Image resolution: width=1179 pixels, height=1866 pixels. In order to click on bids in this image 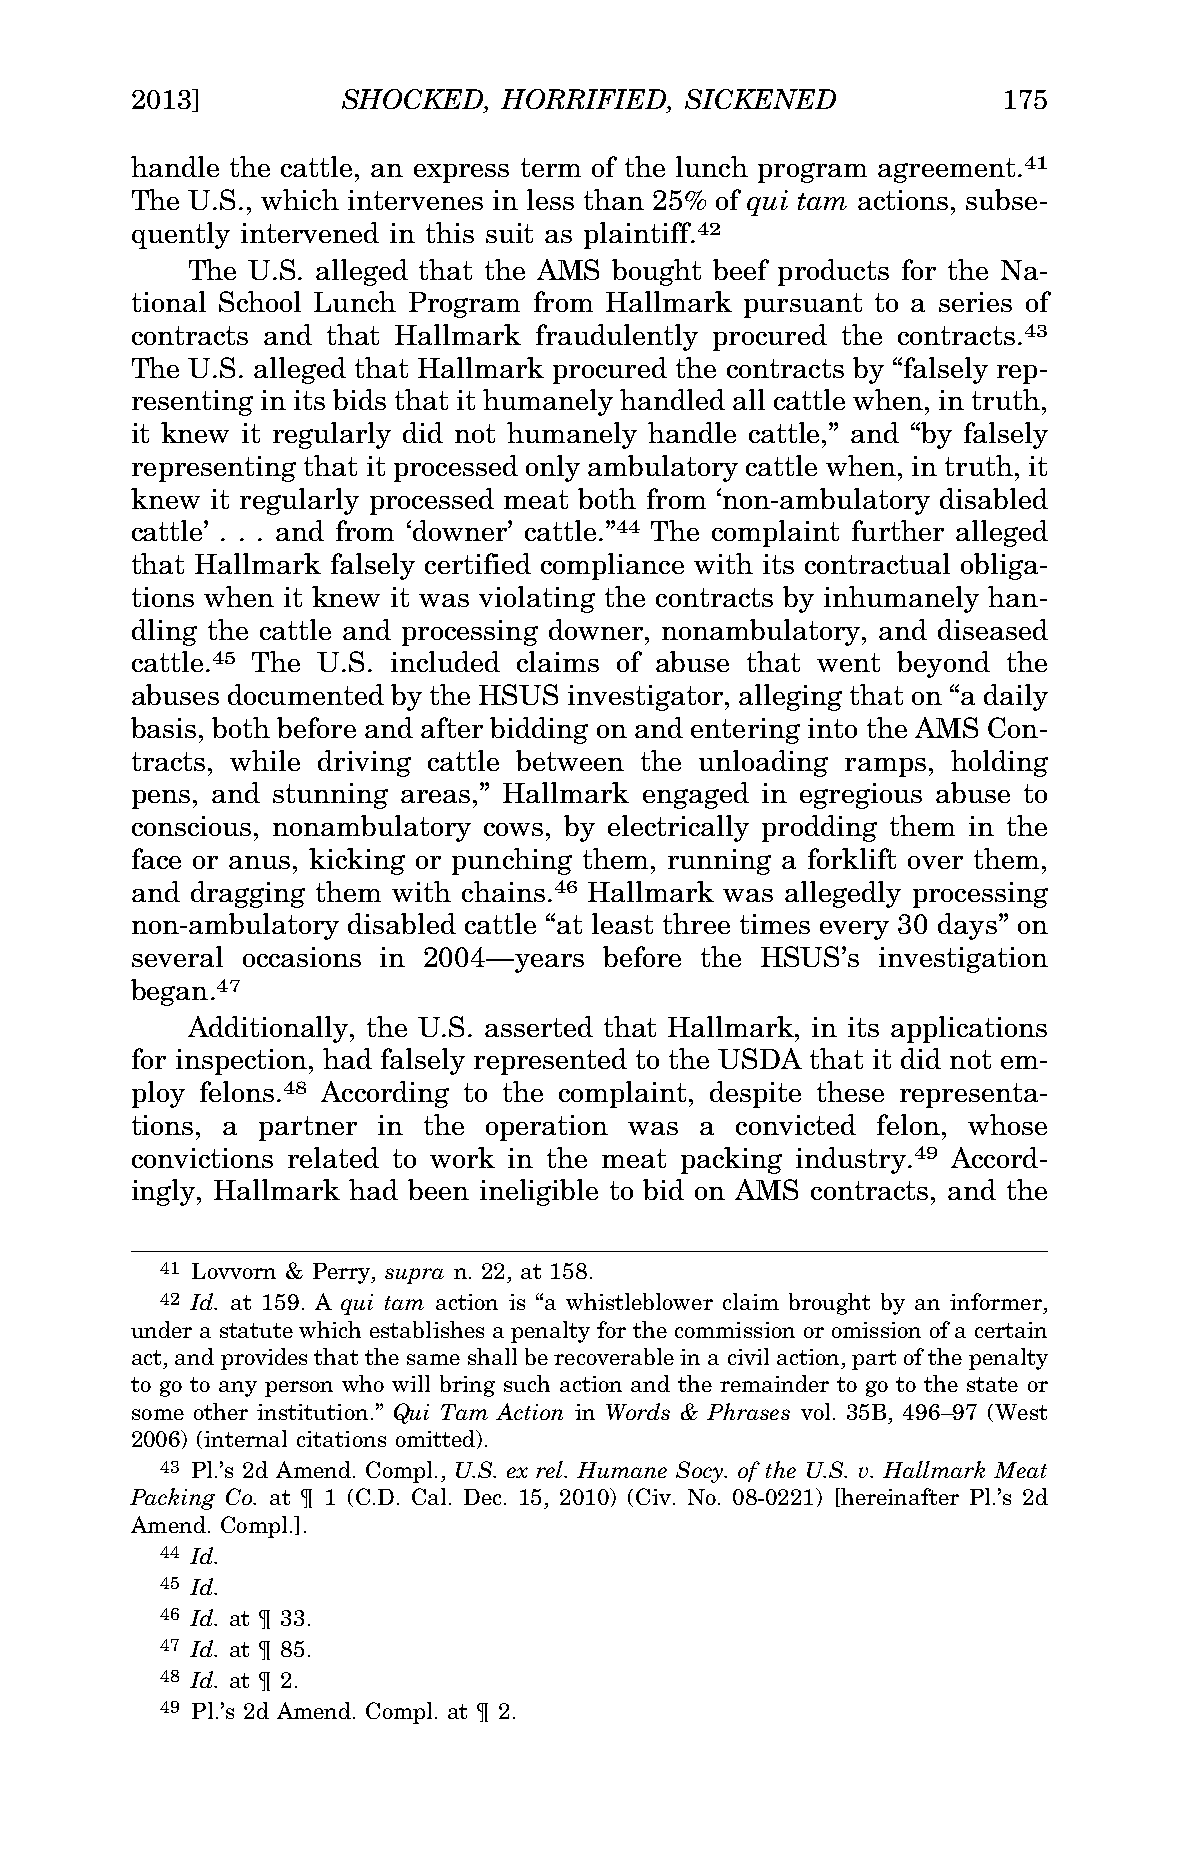, I will do `click(359, 399)`.
